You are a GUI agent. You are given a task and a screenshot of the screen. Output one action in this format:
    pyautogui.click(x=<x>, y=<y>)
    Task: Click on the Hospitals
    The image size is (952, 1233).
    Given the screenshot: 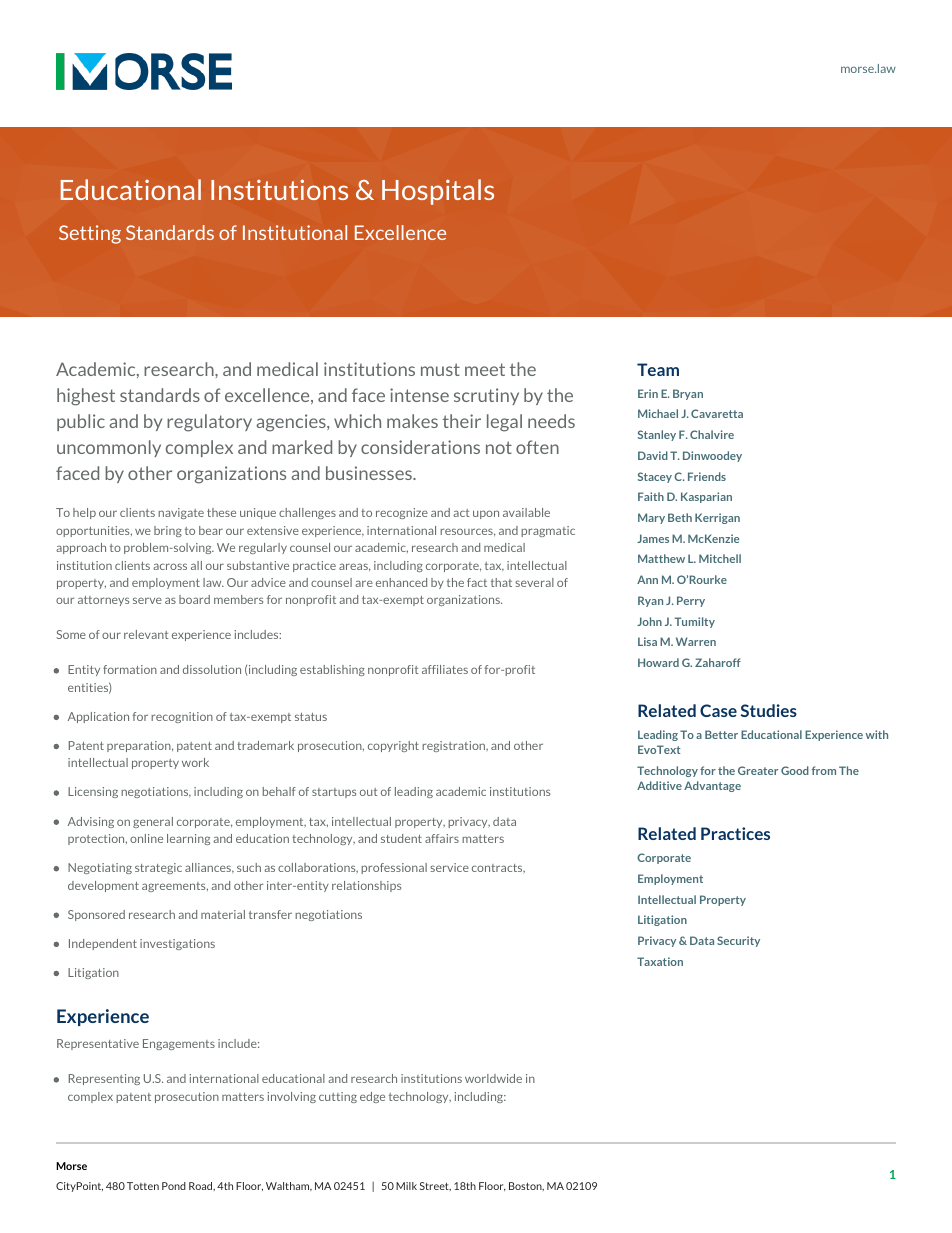 What is the action you would take?
    pyautogui.click(x=438, y=192)
